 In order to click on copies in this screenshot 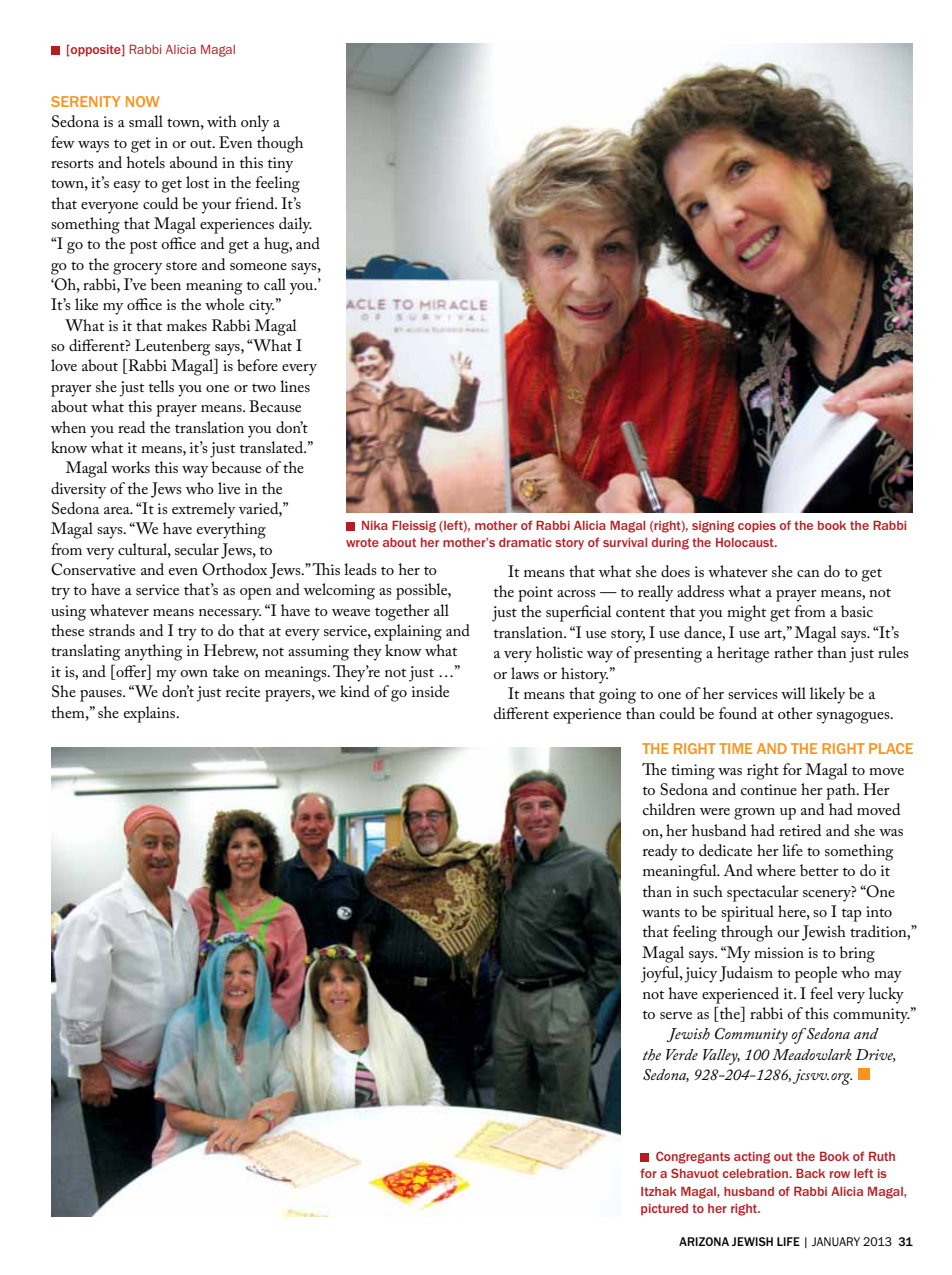, I will do `click(757, 527)`.
